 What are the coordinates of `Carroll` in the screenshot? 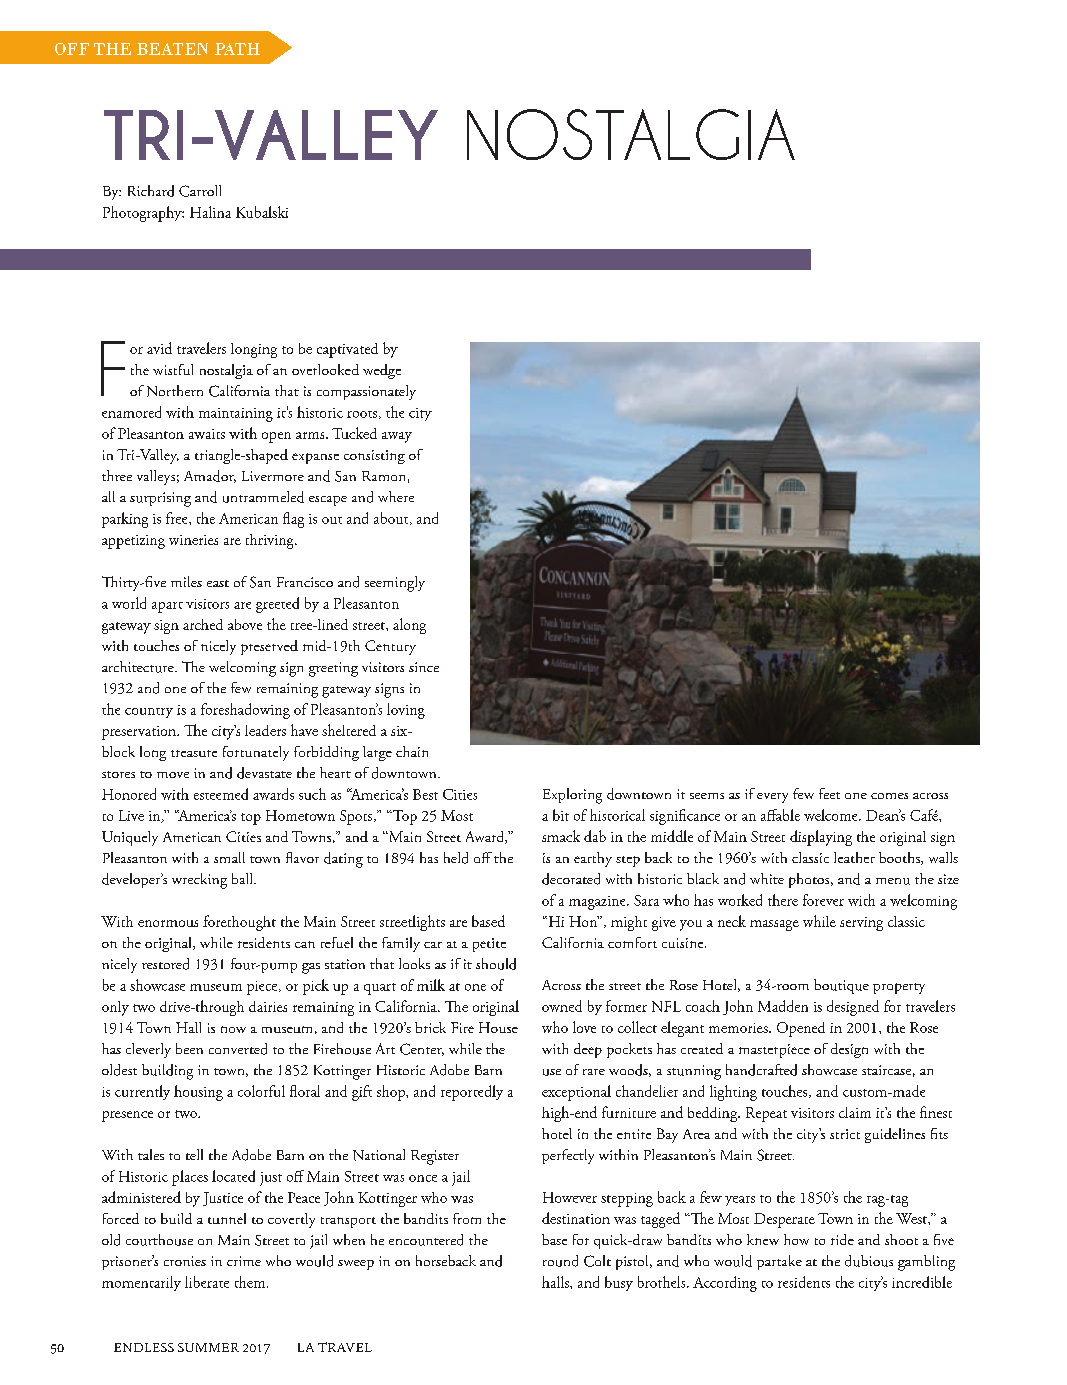 It's located at (200, 191).
